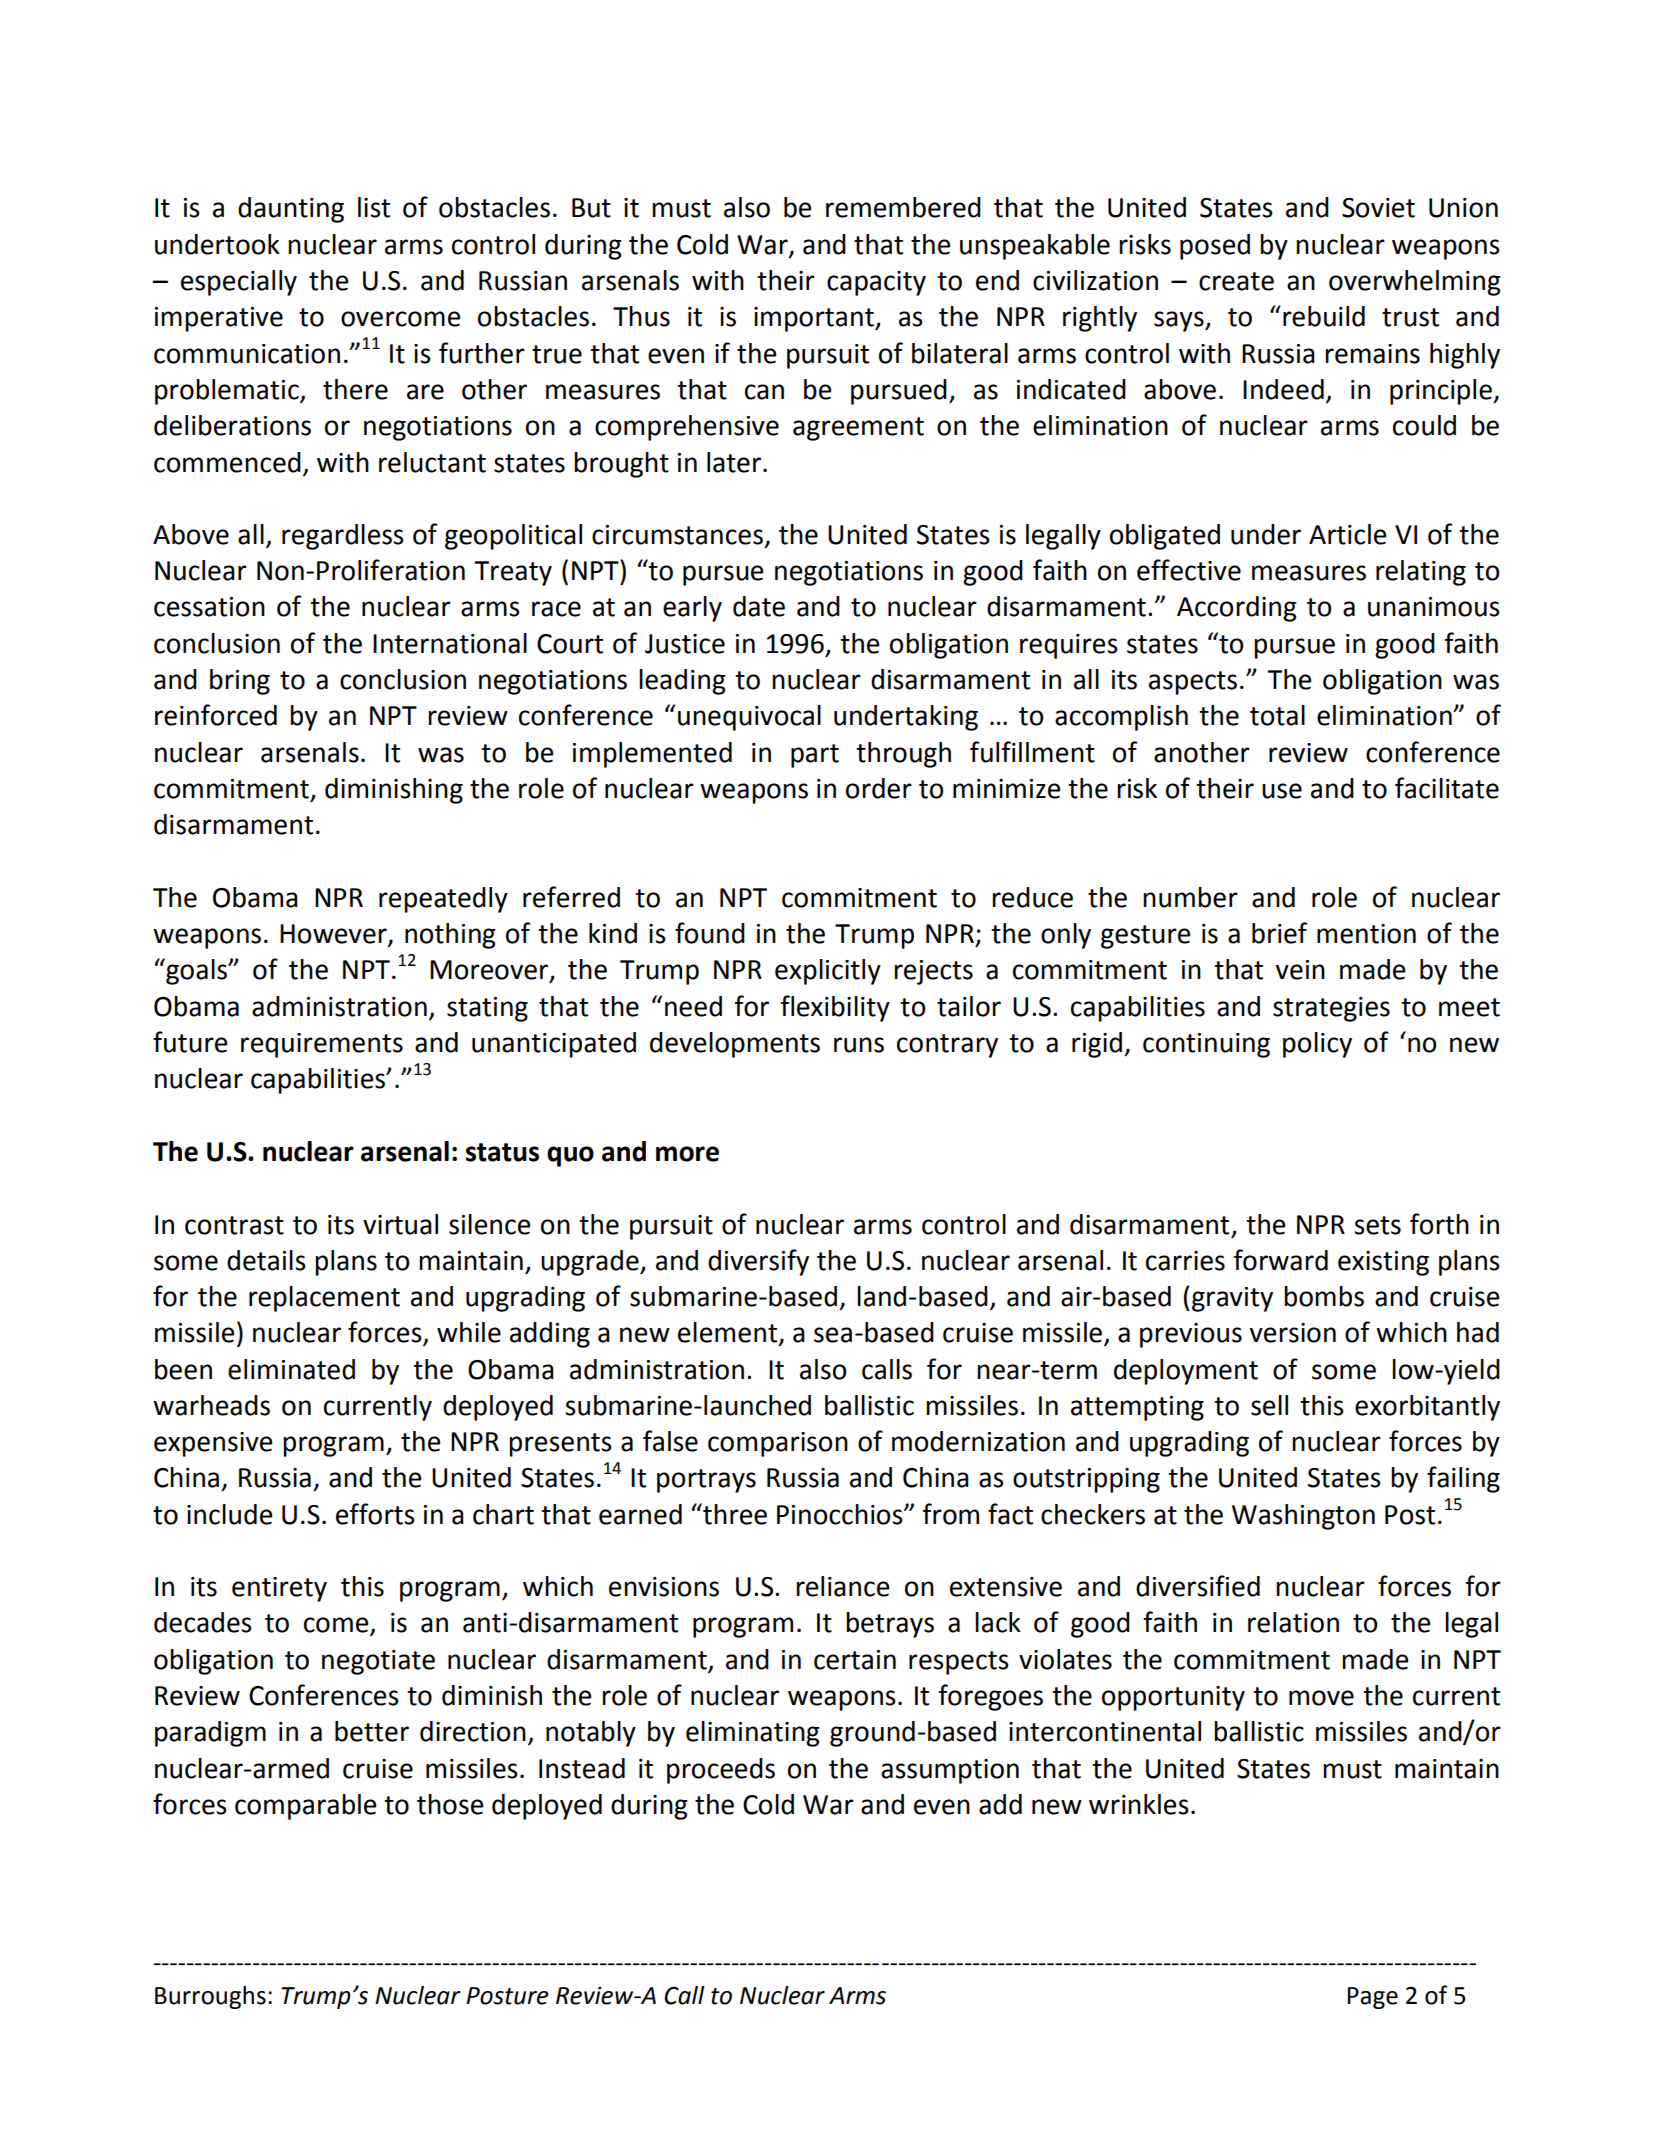  Describe the element at coordinates (1373, 1998) in the document. I see `Page` at that location.
